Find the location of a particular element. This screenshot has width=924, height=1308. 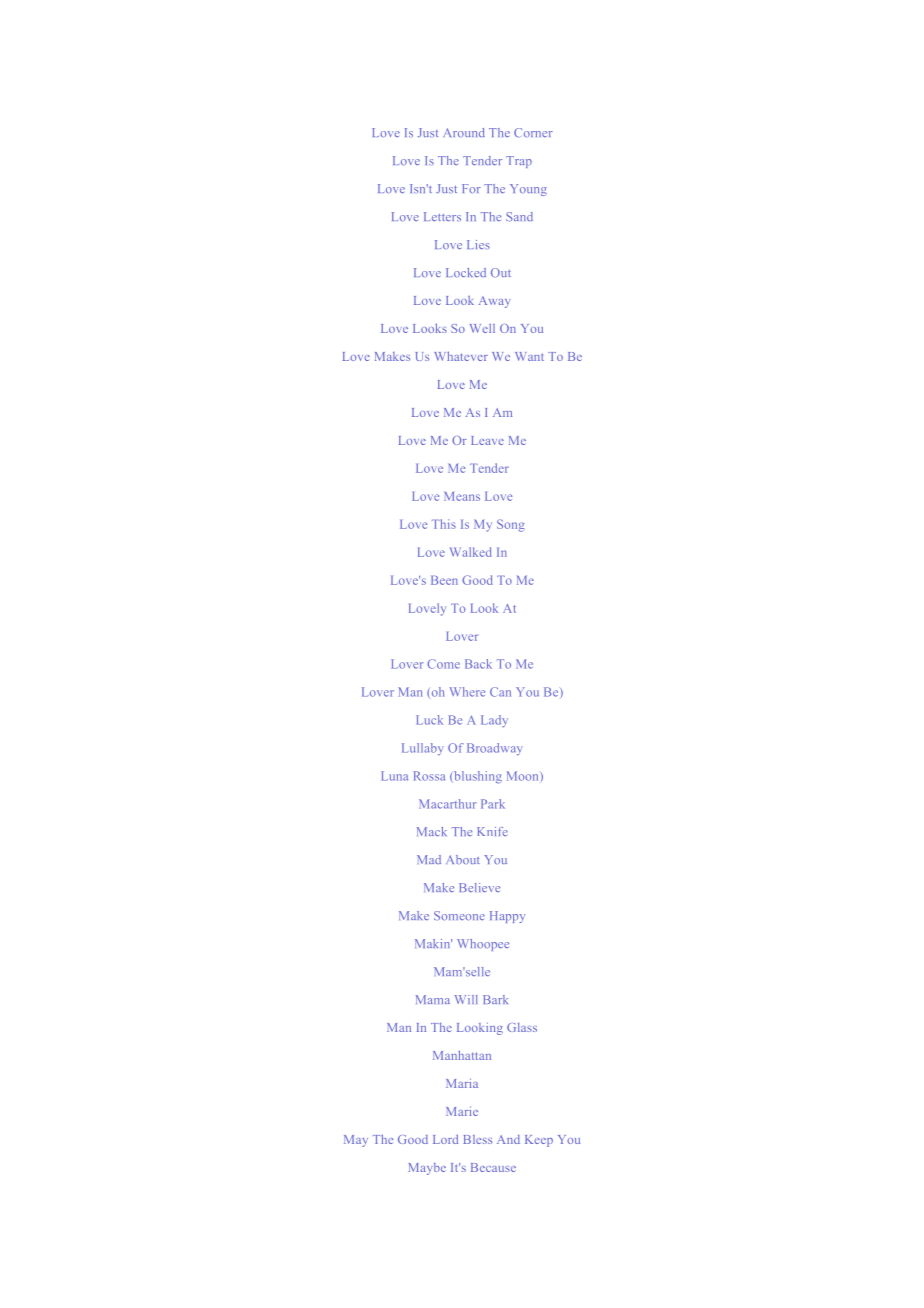

Whatever is located at coordinates (461, 356).
